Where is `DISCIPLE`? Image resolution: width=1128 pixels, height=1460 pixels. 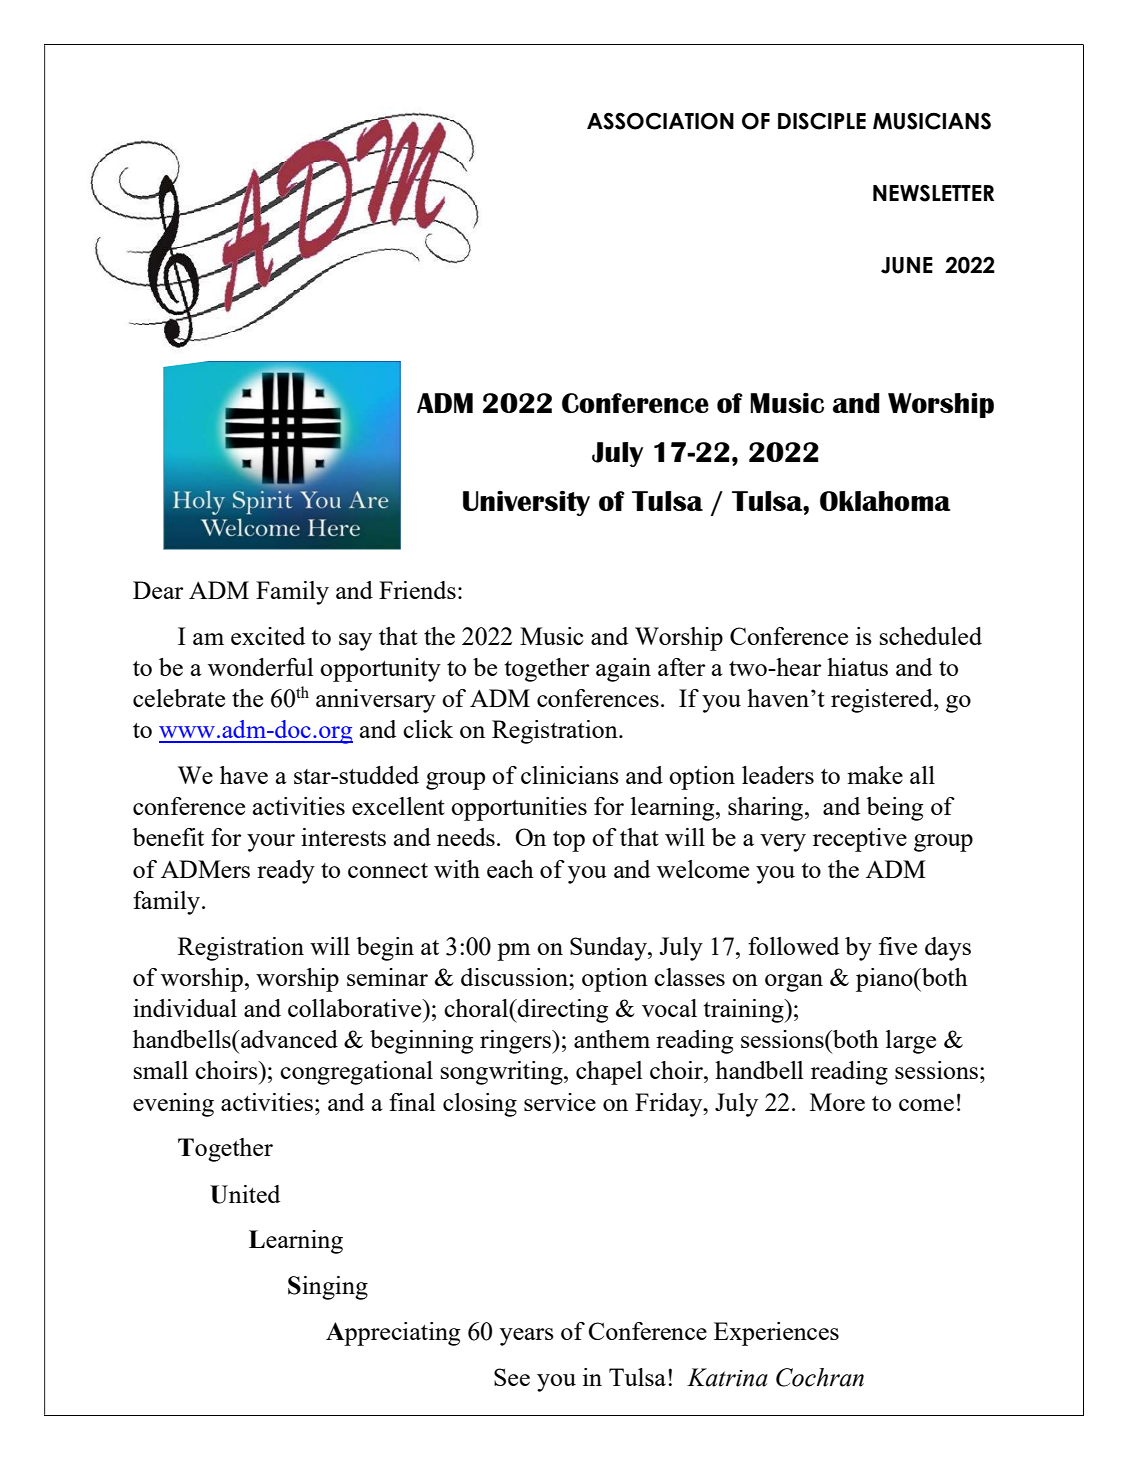
DISCIPLE is located at coordinates (822, 121).
